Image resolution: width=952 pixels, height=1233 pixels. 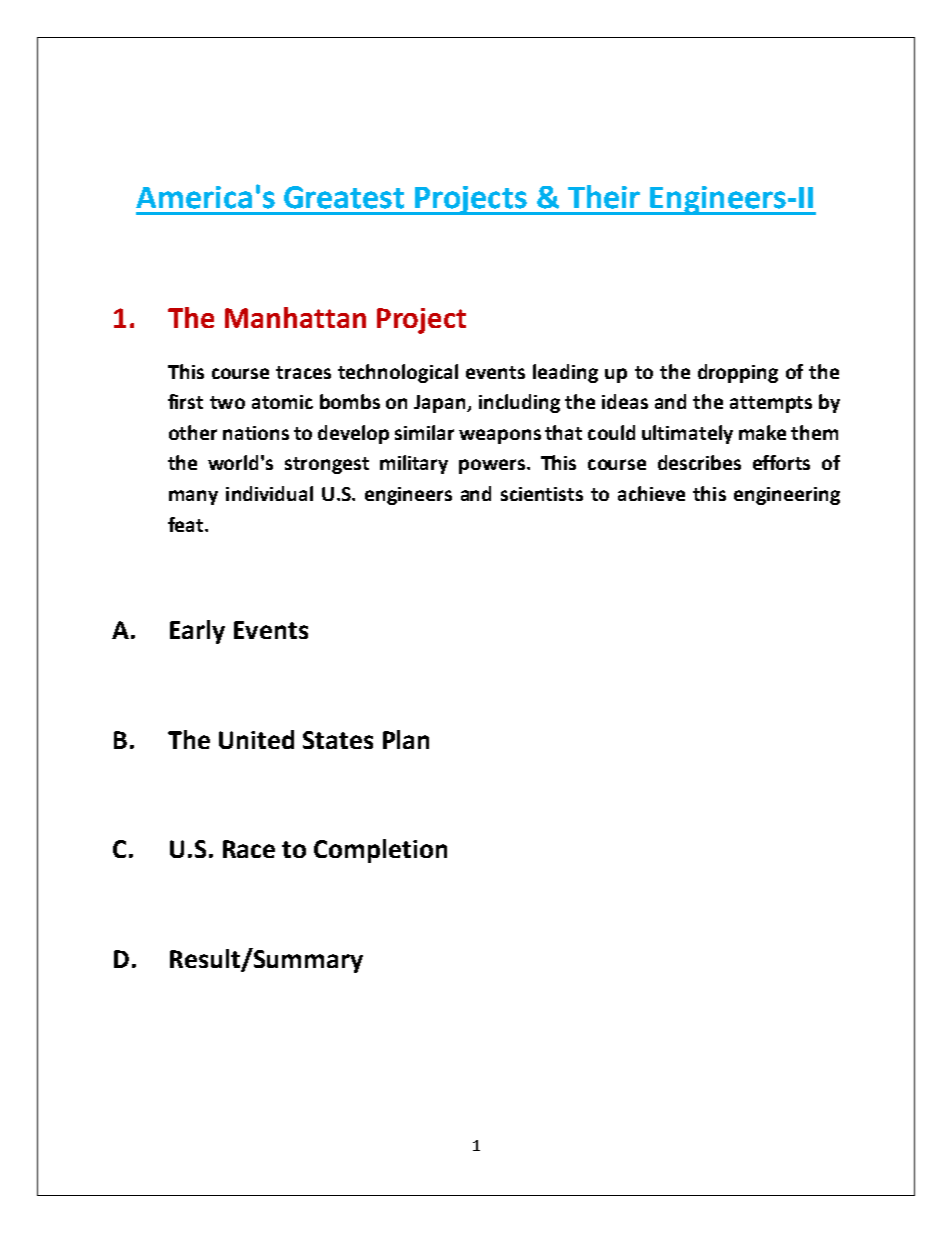 What do you see at coordinates (380, 851) in the image?
I see `Completion` at bounding box center [380, 851].
